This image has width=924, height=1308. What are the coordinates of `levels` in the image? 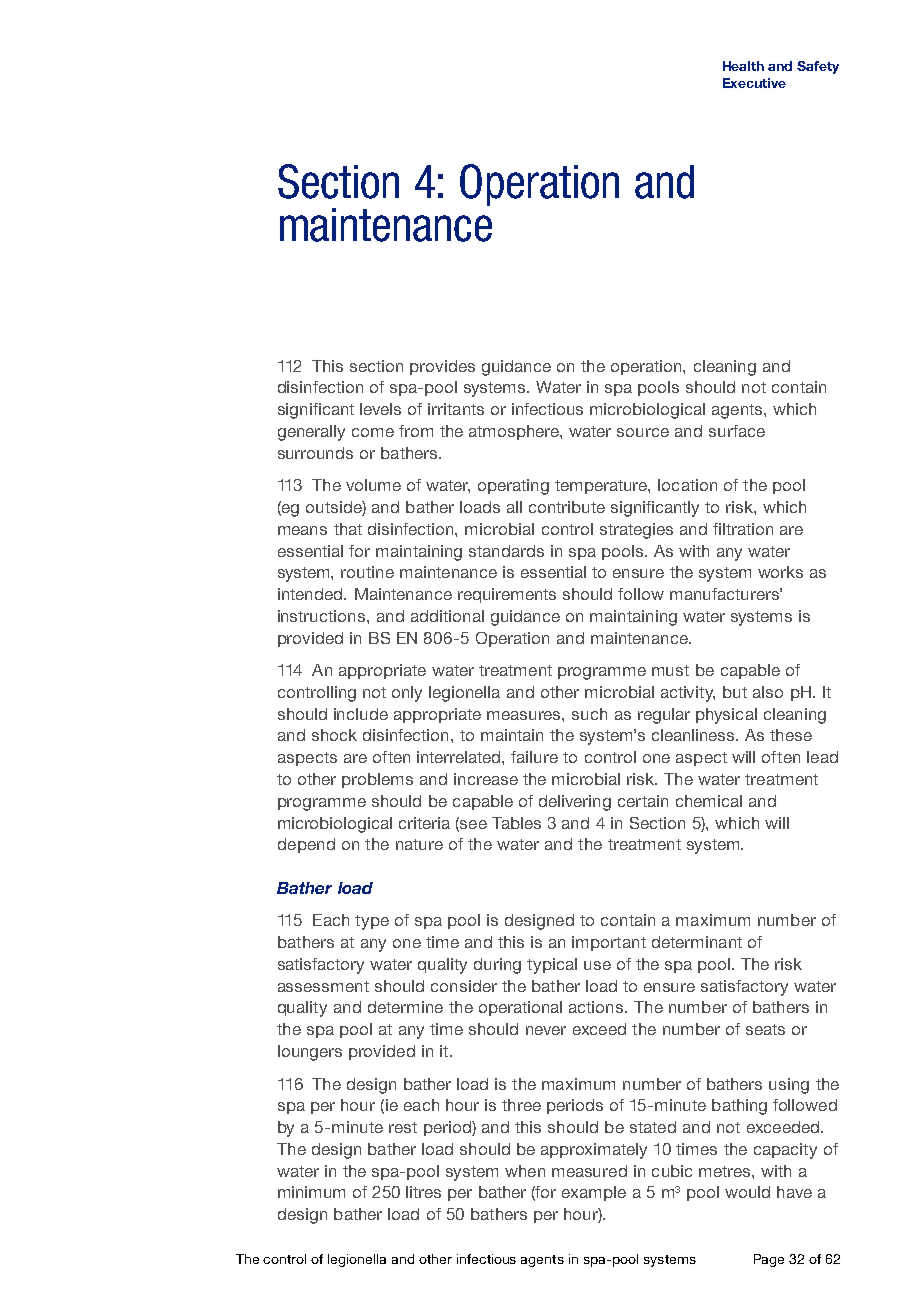 It's located at (380, 409).
